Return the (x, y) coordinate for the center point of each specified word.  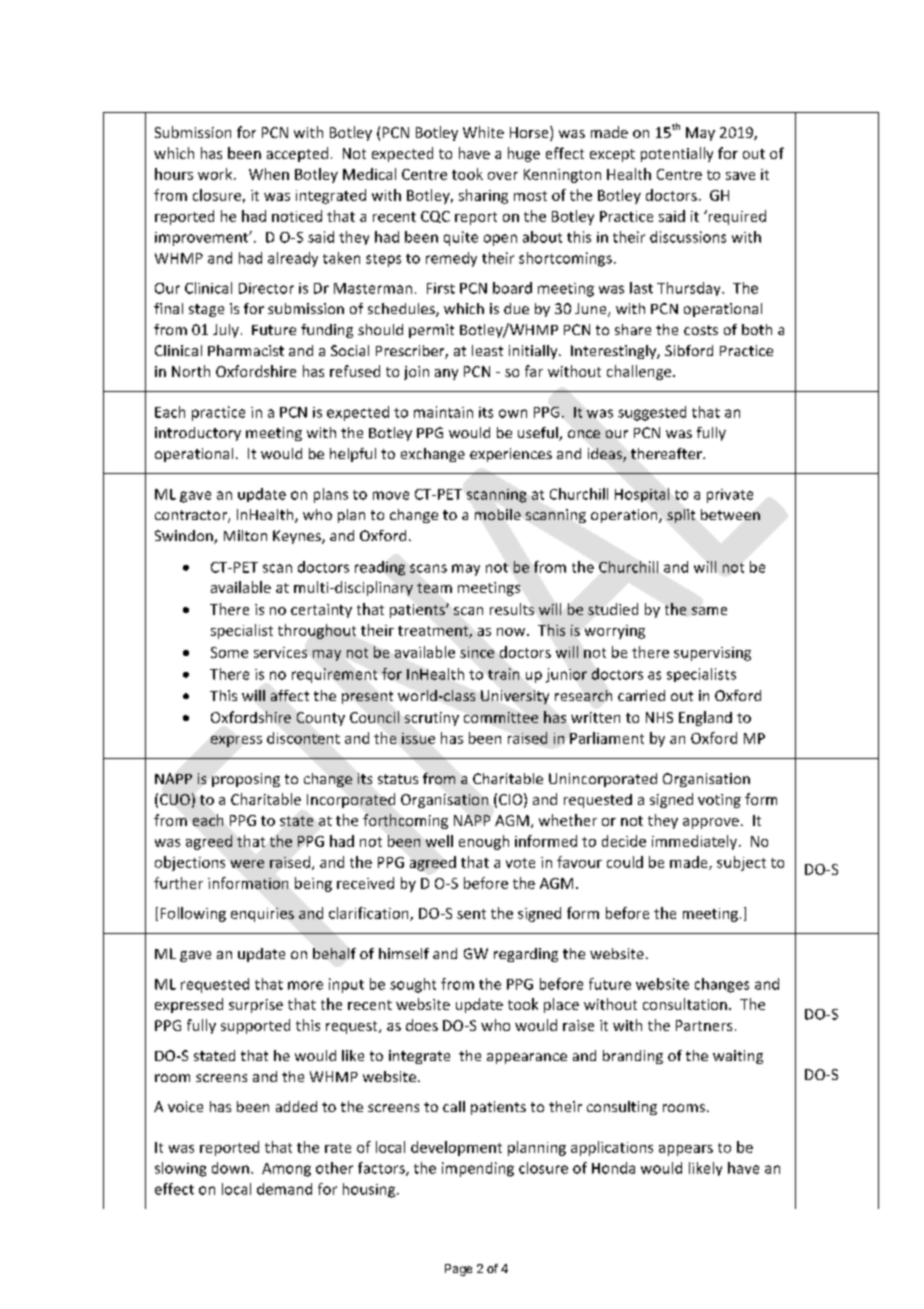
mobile (498, 514)
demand (284, 1189)
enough (484, 842)
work (216, 174)
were (247, 864)
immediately (694, 842)
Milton (245, 535)
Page (458, 1270)
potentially (677, 154)
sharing (483, 196)
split (681, 516)
